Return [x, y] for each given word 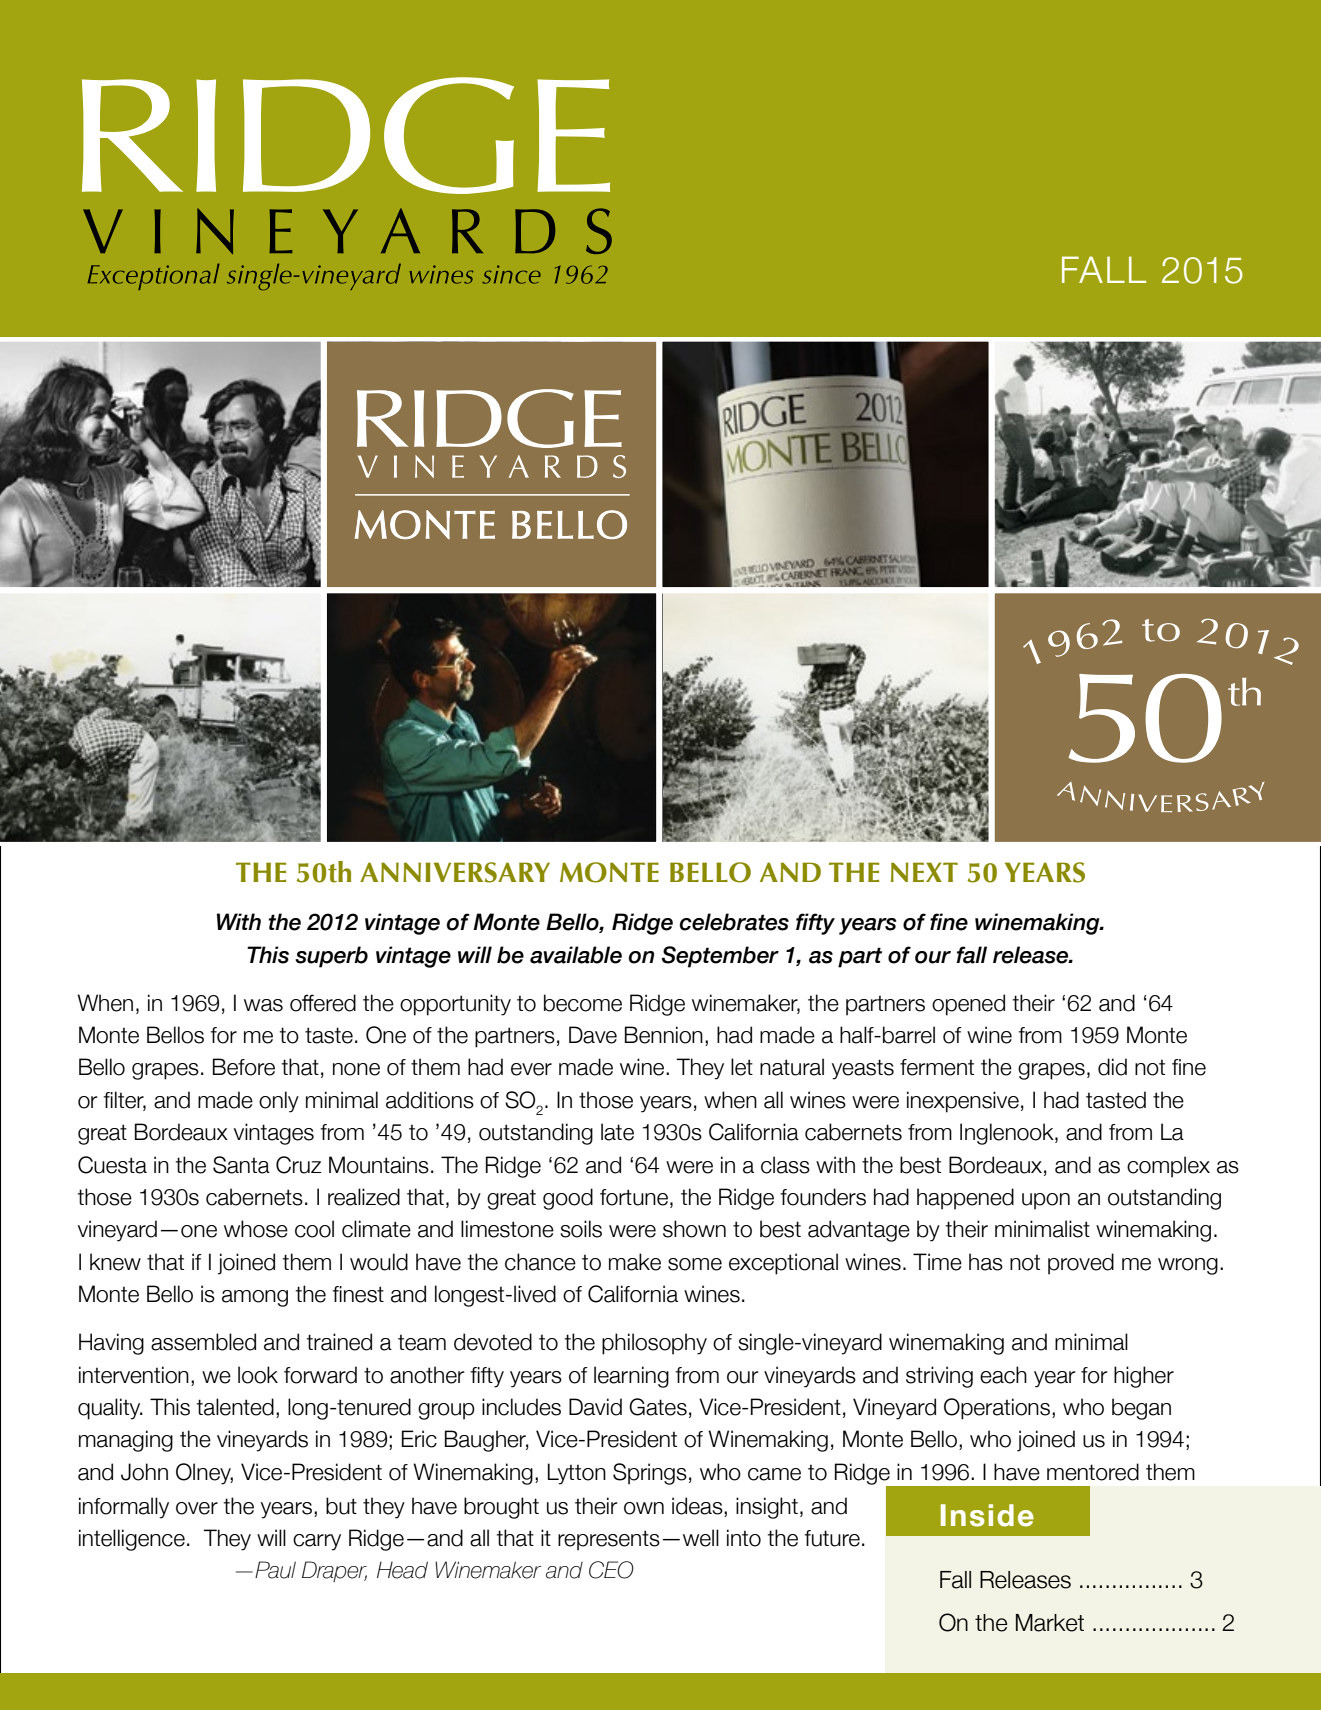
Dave [593, 1035]
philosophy [654, 1344]
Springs [650, 1474]
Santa [241, 1165]
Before [244, 1067]
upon [1046, 1201]
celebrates [734, 922]
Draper [334, 1571]
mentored [1093, 1472]
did [1112, 1067]
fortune [634, 1197]
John [144, 1472]
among [255, 1298]
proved [1081, 1264]
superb [331, 957]
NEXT [924, 872]
